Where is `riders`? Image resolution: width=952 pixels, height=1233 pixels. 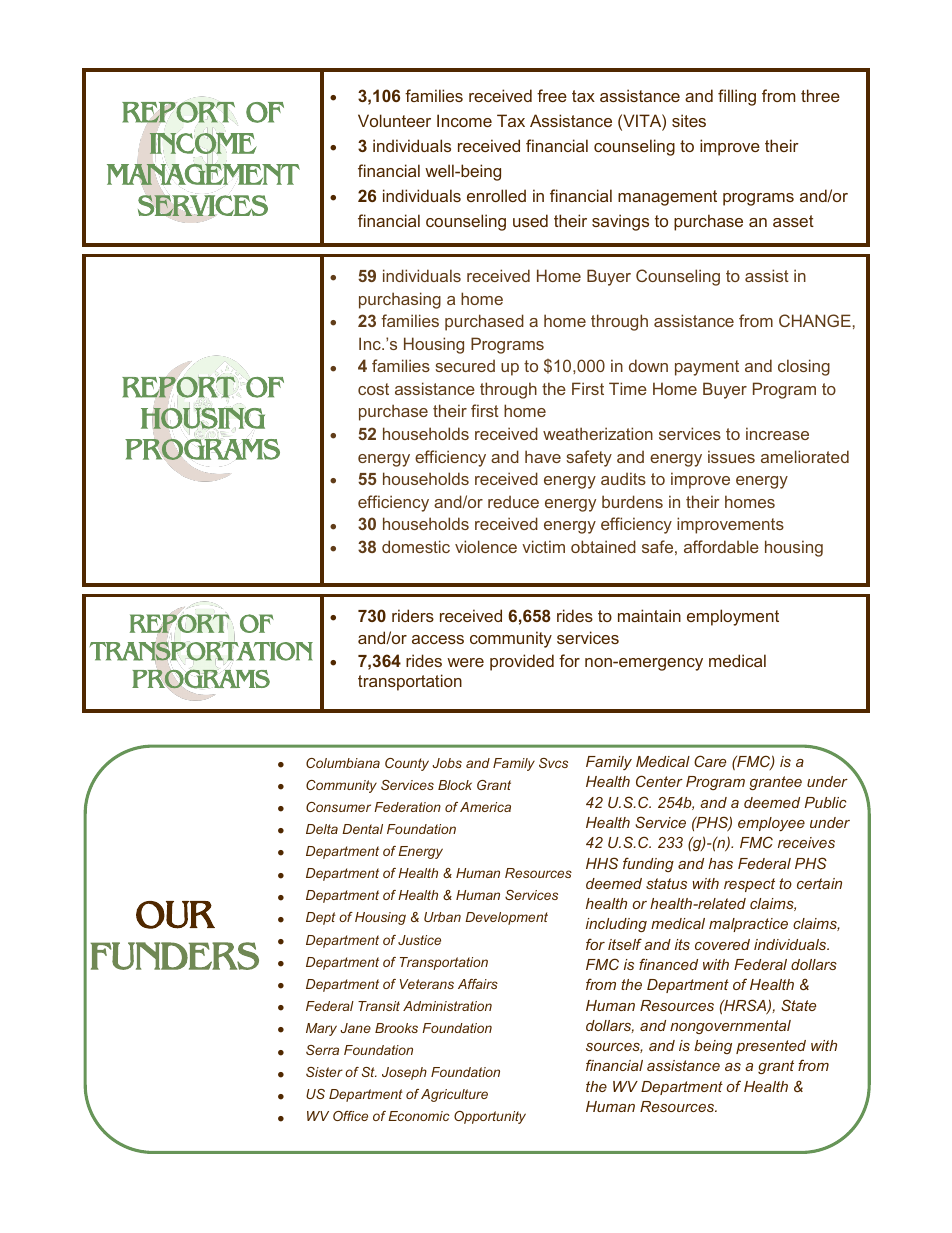 riders is located at coordinates (413, 615).
